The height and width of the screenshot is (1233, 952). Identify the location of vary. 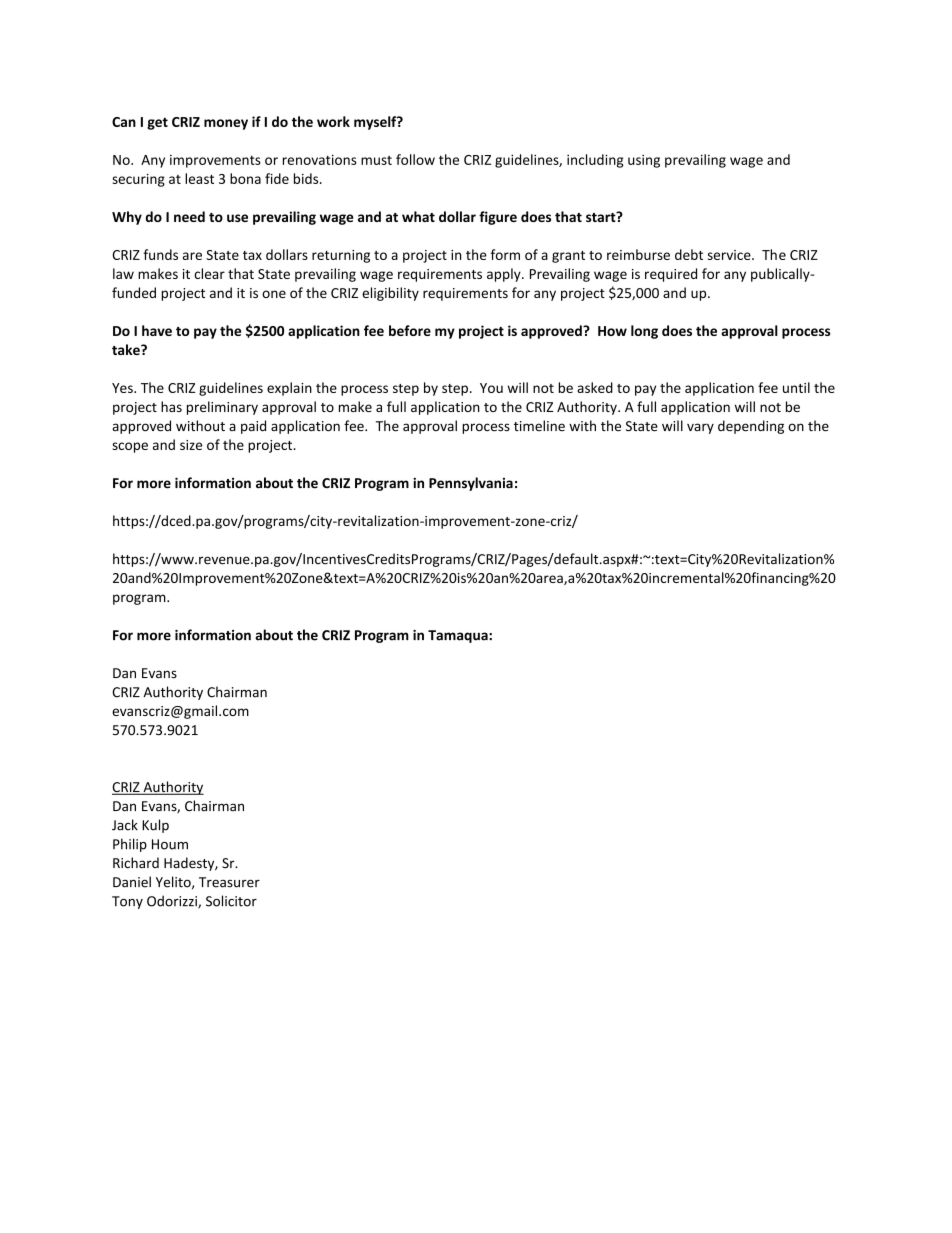
(700, 428).
